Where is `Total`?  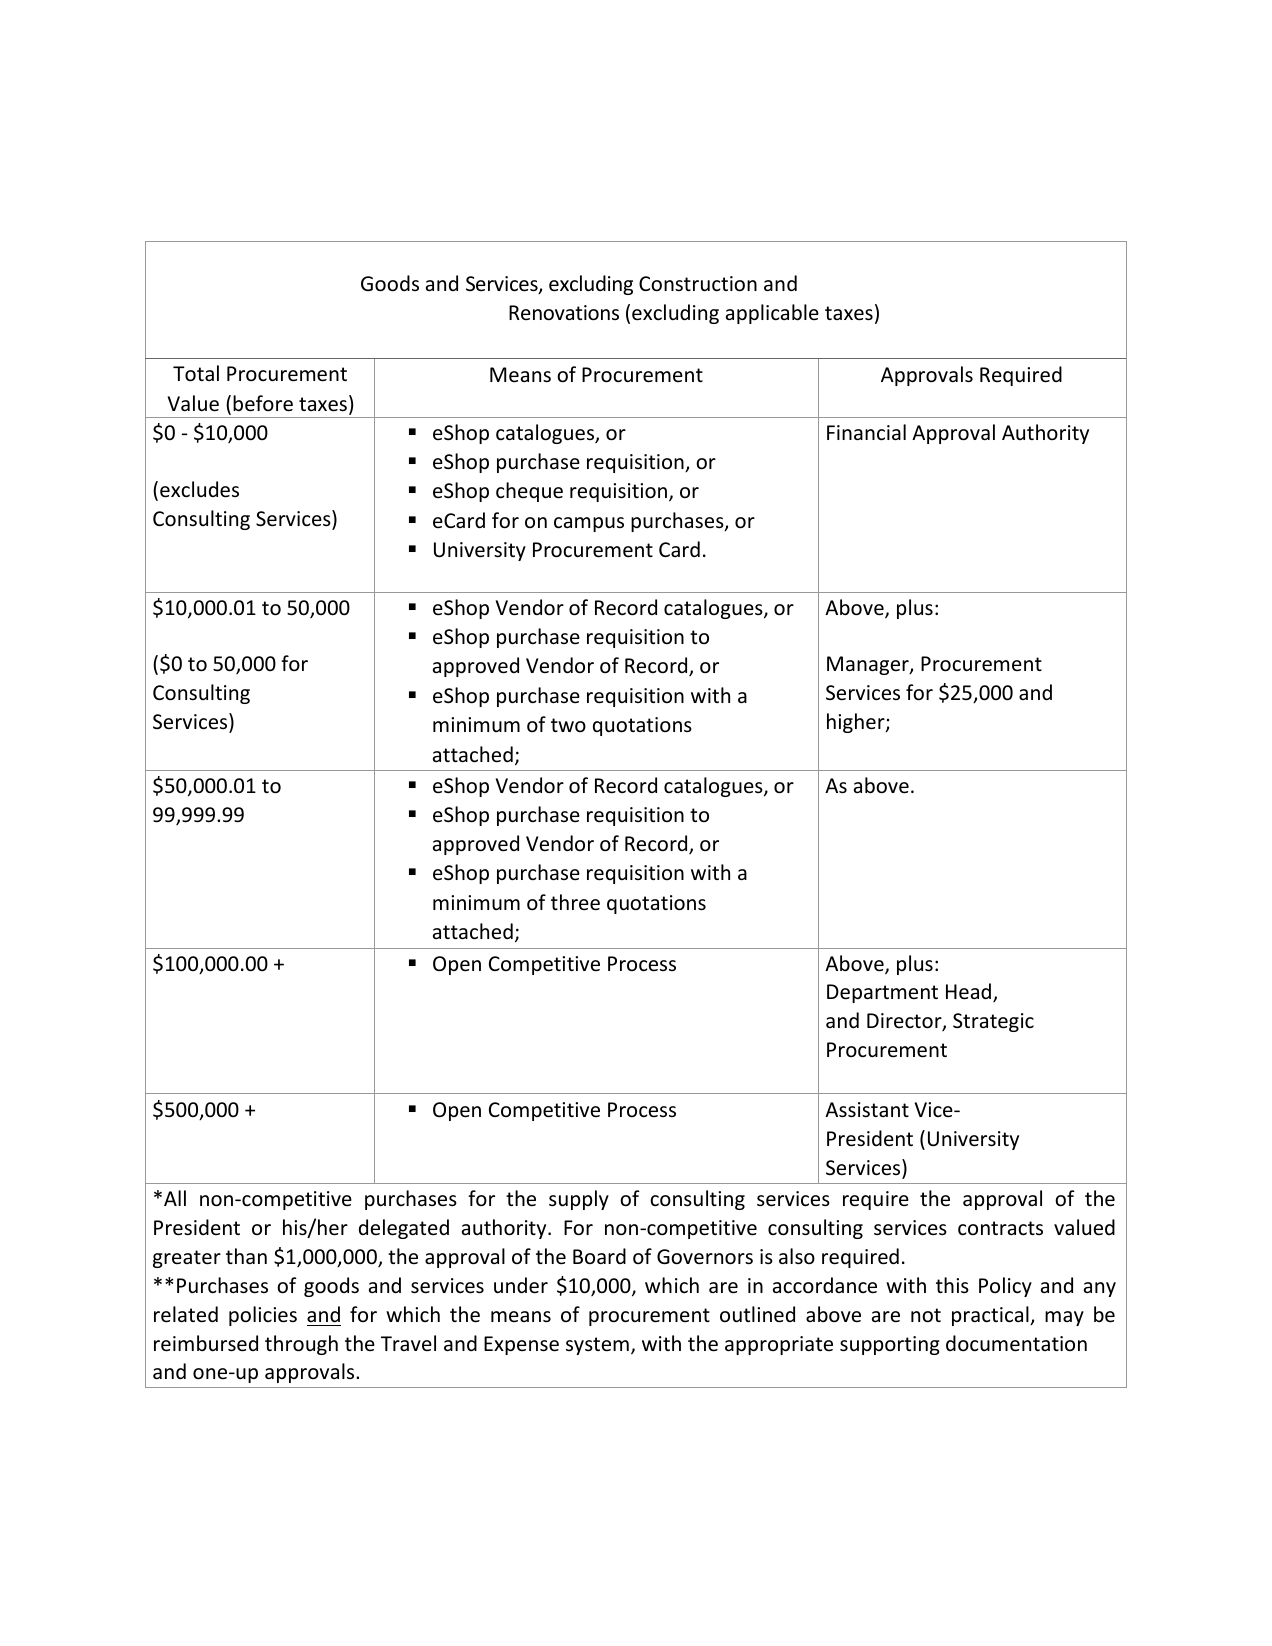
Total is located at coordinates (196, 373).
